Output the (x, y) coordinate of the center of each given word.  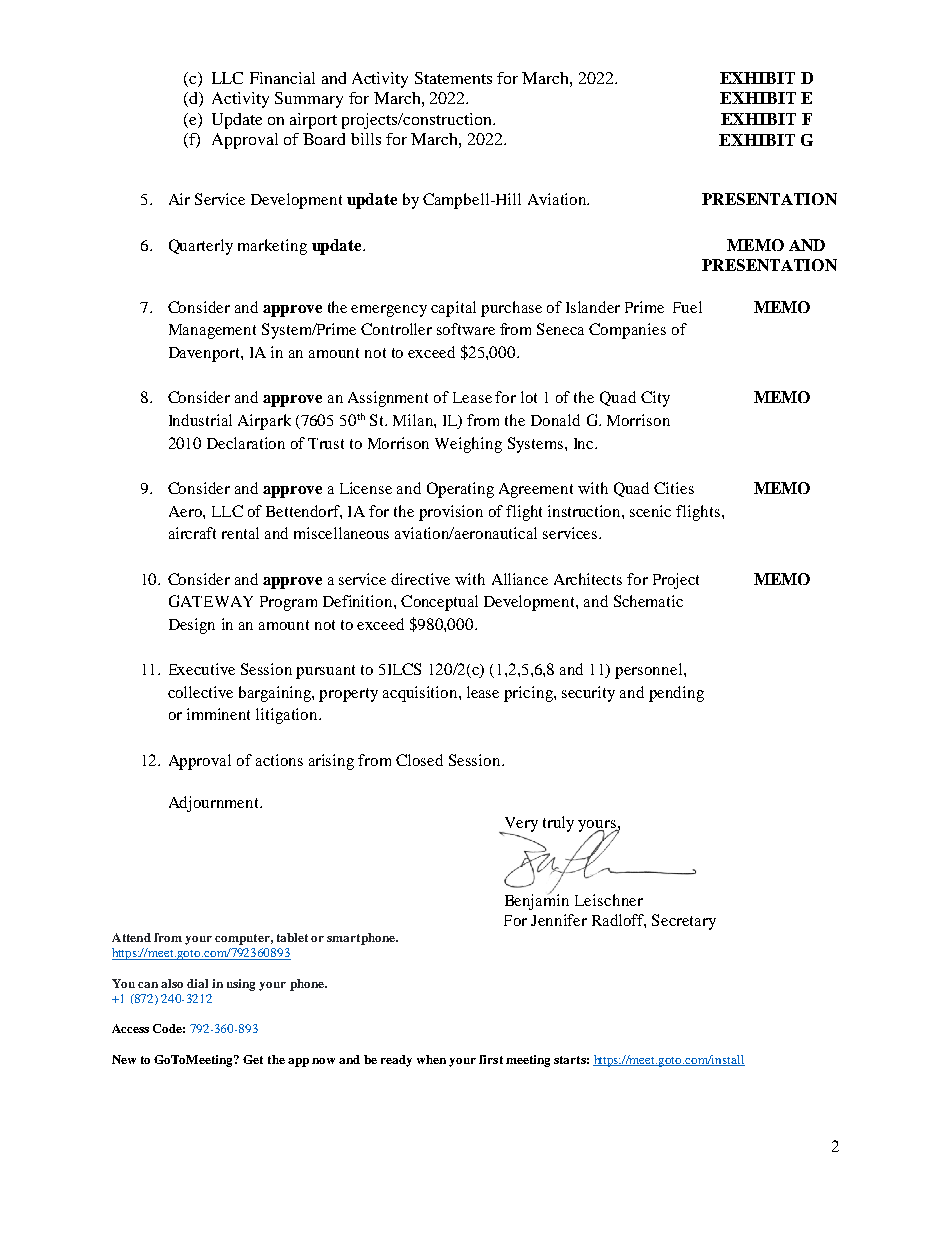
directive (420, 579)
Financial (282, 78)
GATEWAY (211, 601)
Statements (453, 78)
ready (396, 1061)
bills (366, 139)
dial (197, 983)
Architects (588, 579)
